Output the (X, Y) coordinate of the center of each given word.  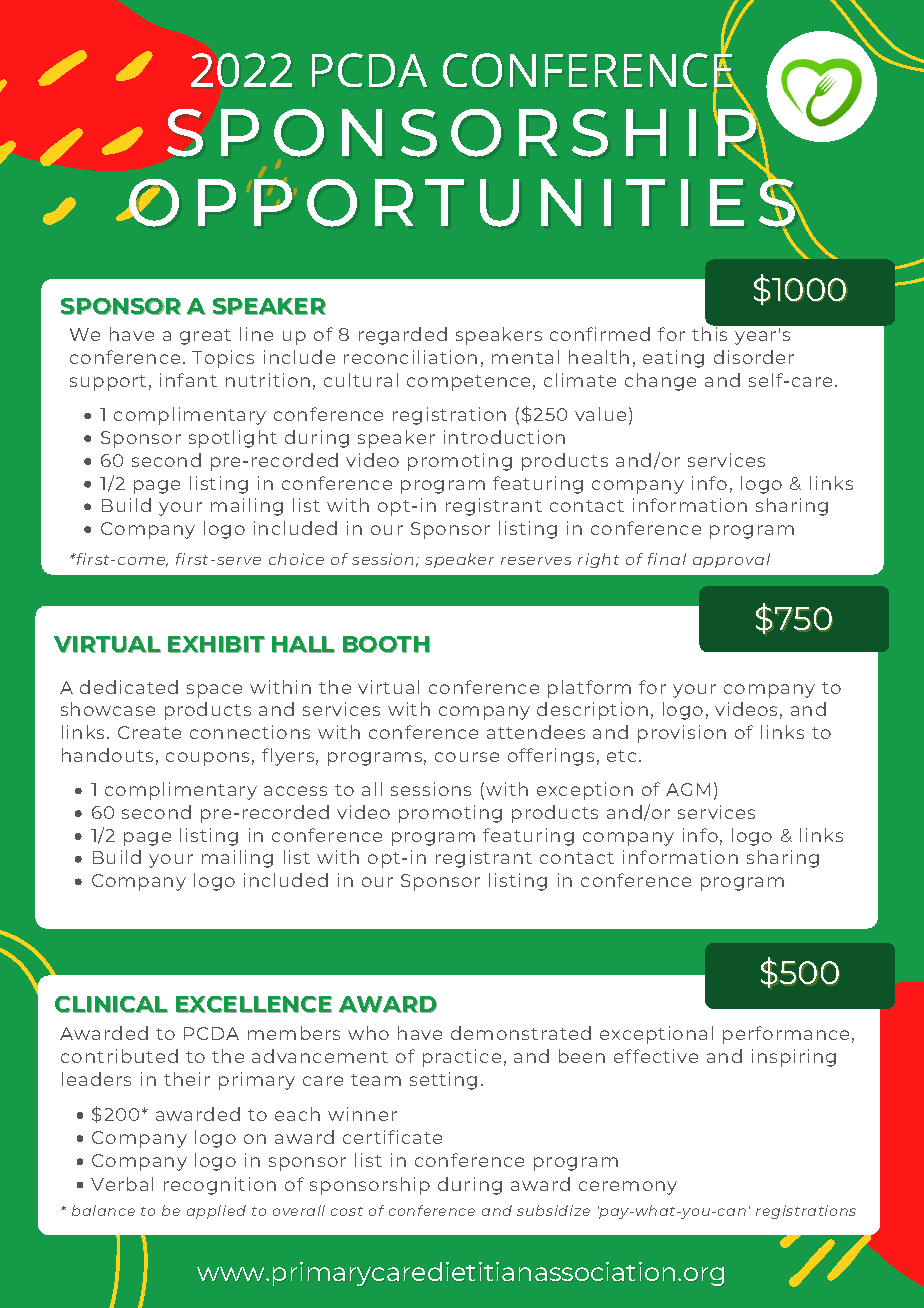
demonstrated (521, 1033)
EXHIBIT (216, 644)
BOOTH (386, 644)
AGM (688, 789)
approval (731, 560)
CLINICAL (111, 1004)
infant (188, 380)
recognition (220, 1186)
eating (673, 359)
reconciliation (410, 357)
